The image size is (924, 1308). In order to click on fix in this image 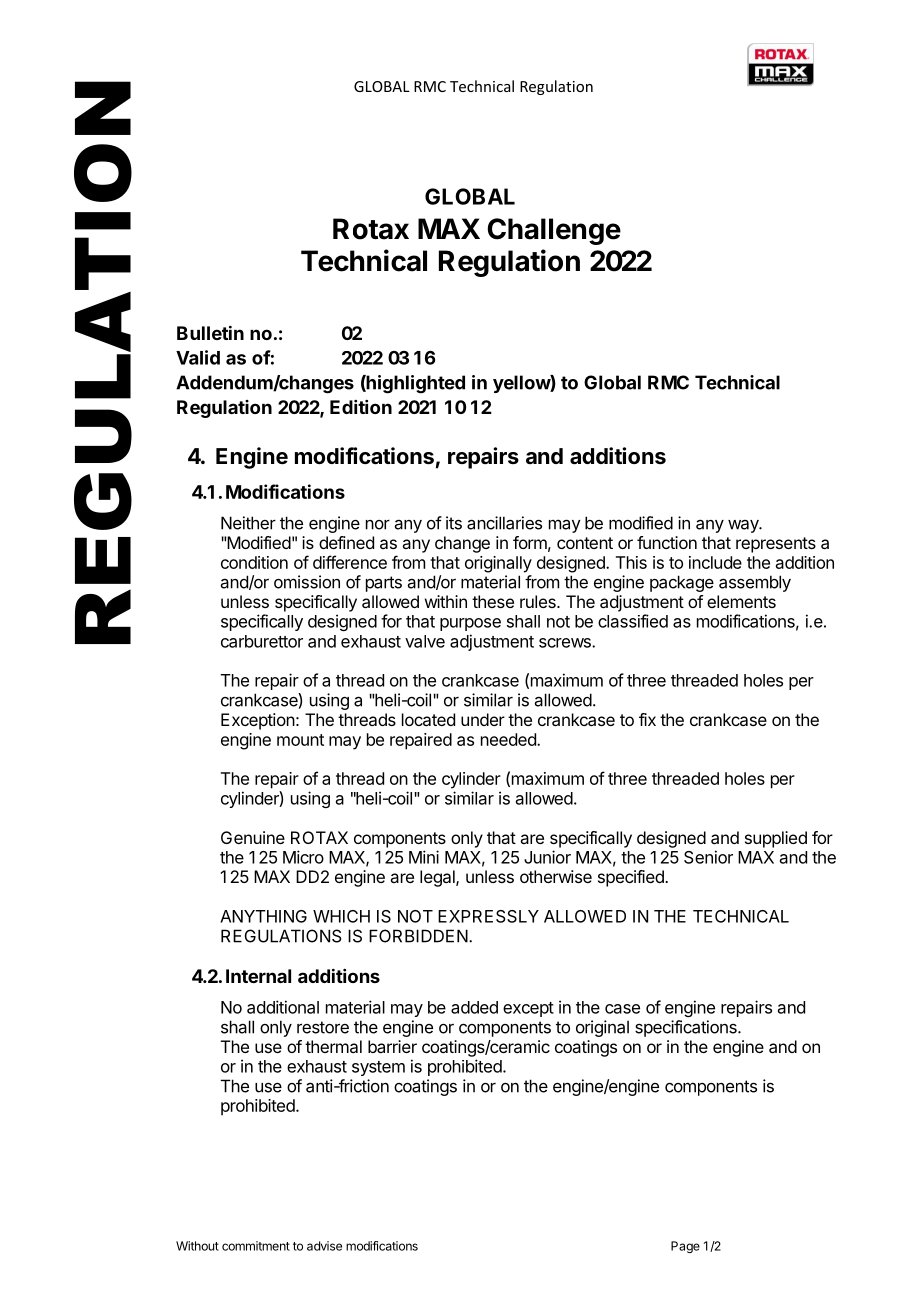, I will do `click(647, 719)`.
